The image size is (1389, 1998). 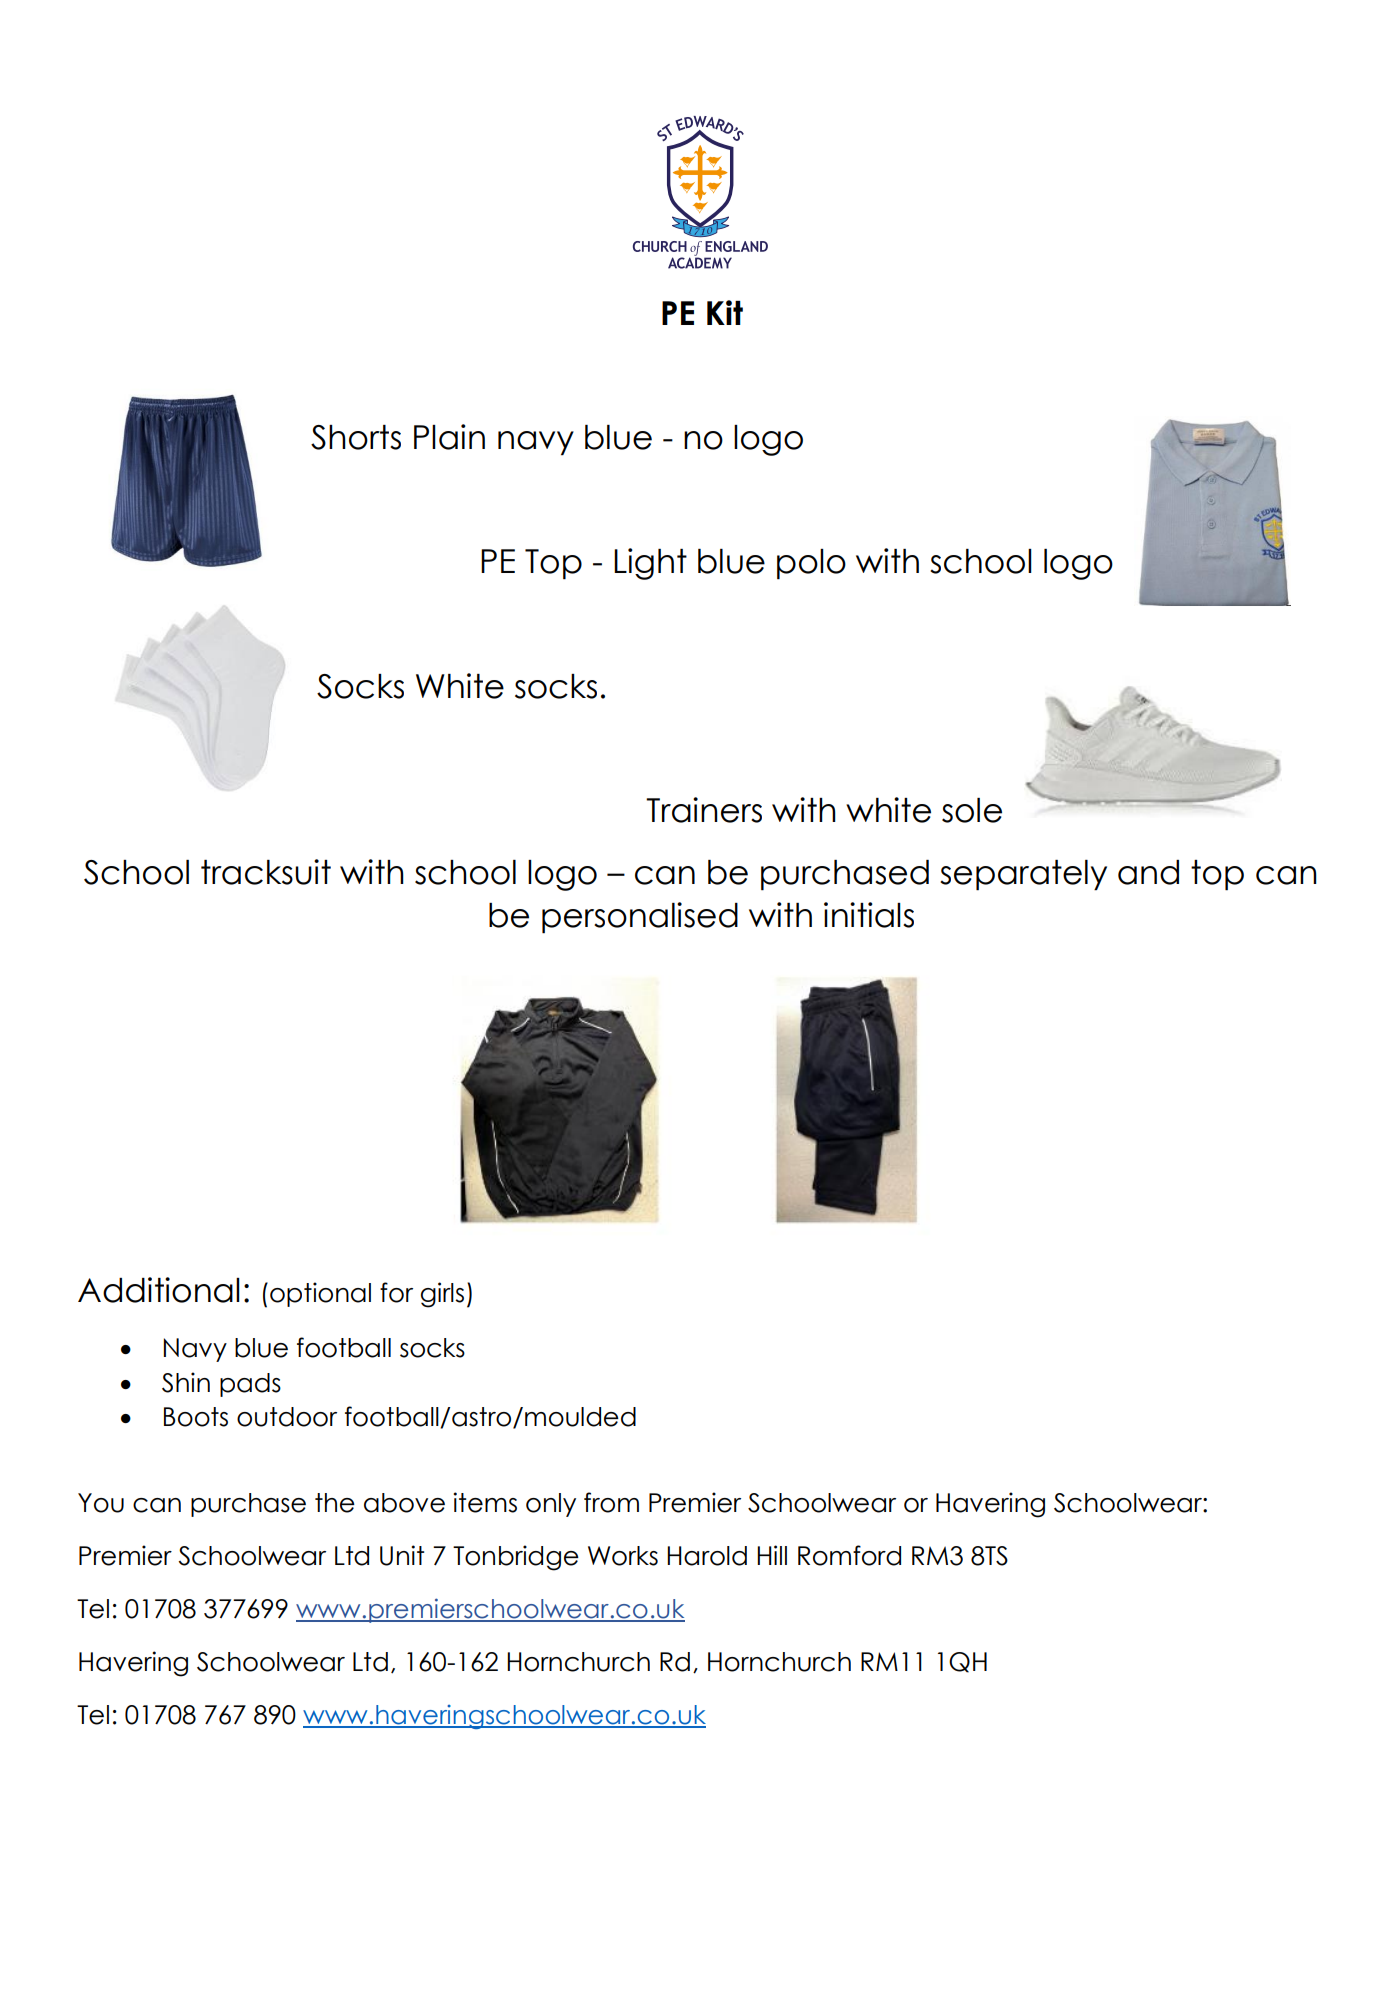 What do you see at coordinates (159, 1290) in the page?
I see `Additional` at bounding box center [159, 1290].
